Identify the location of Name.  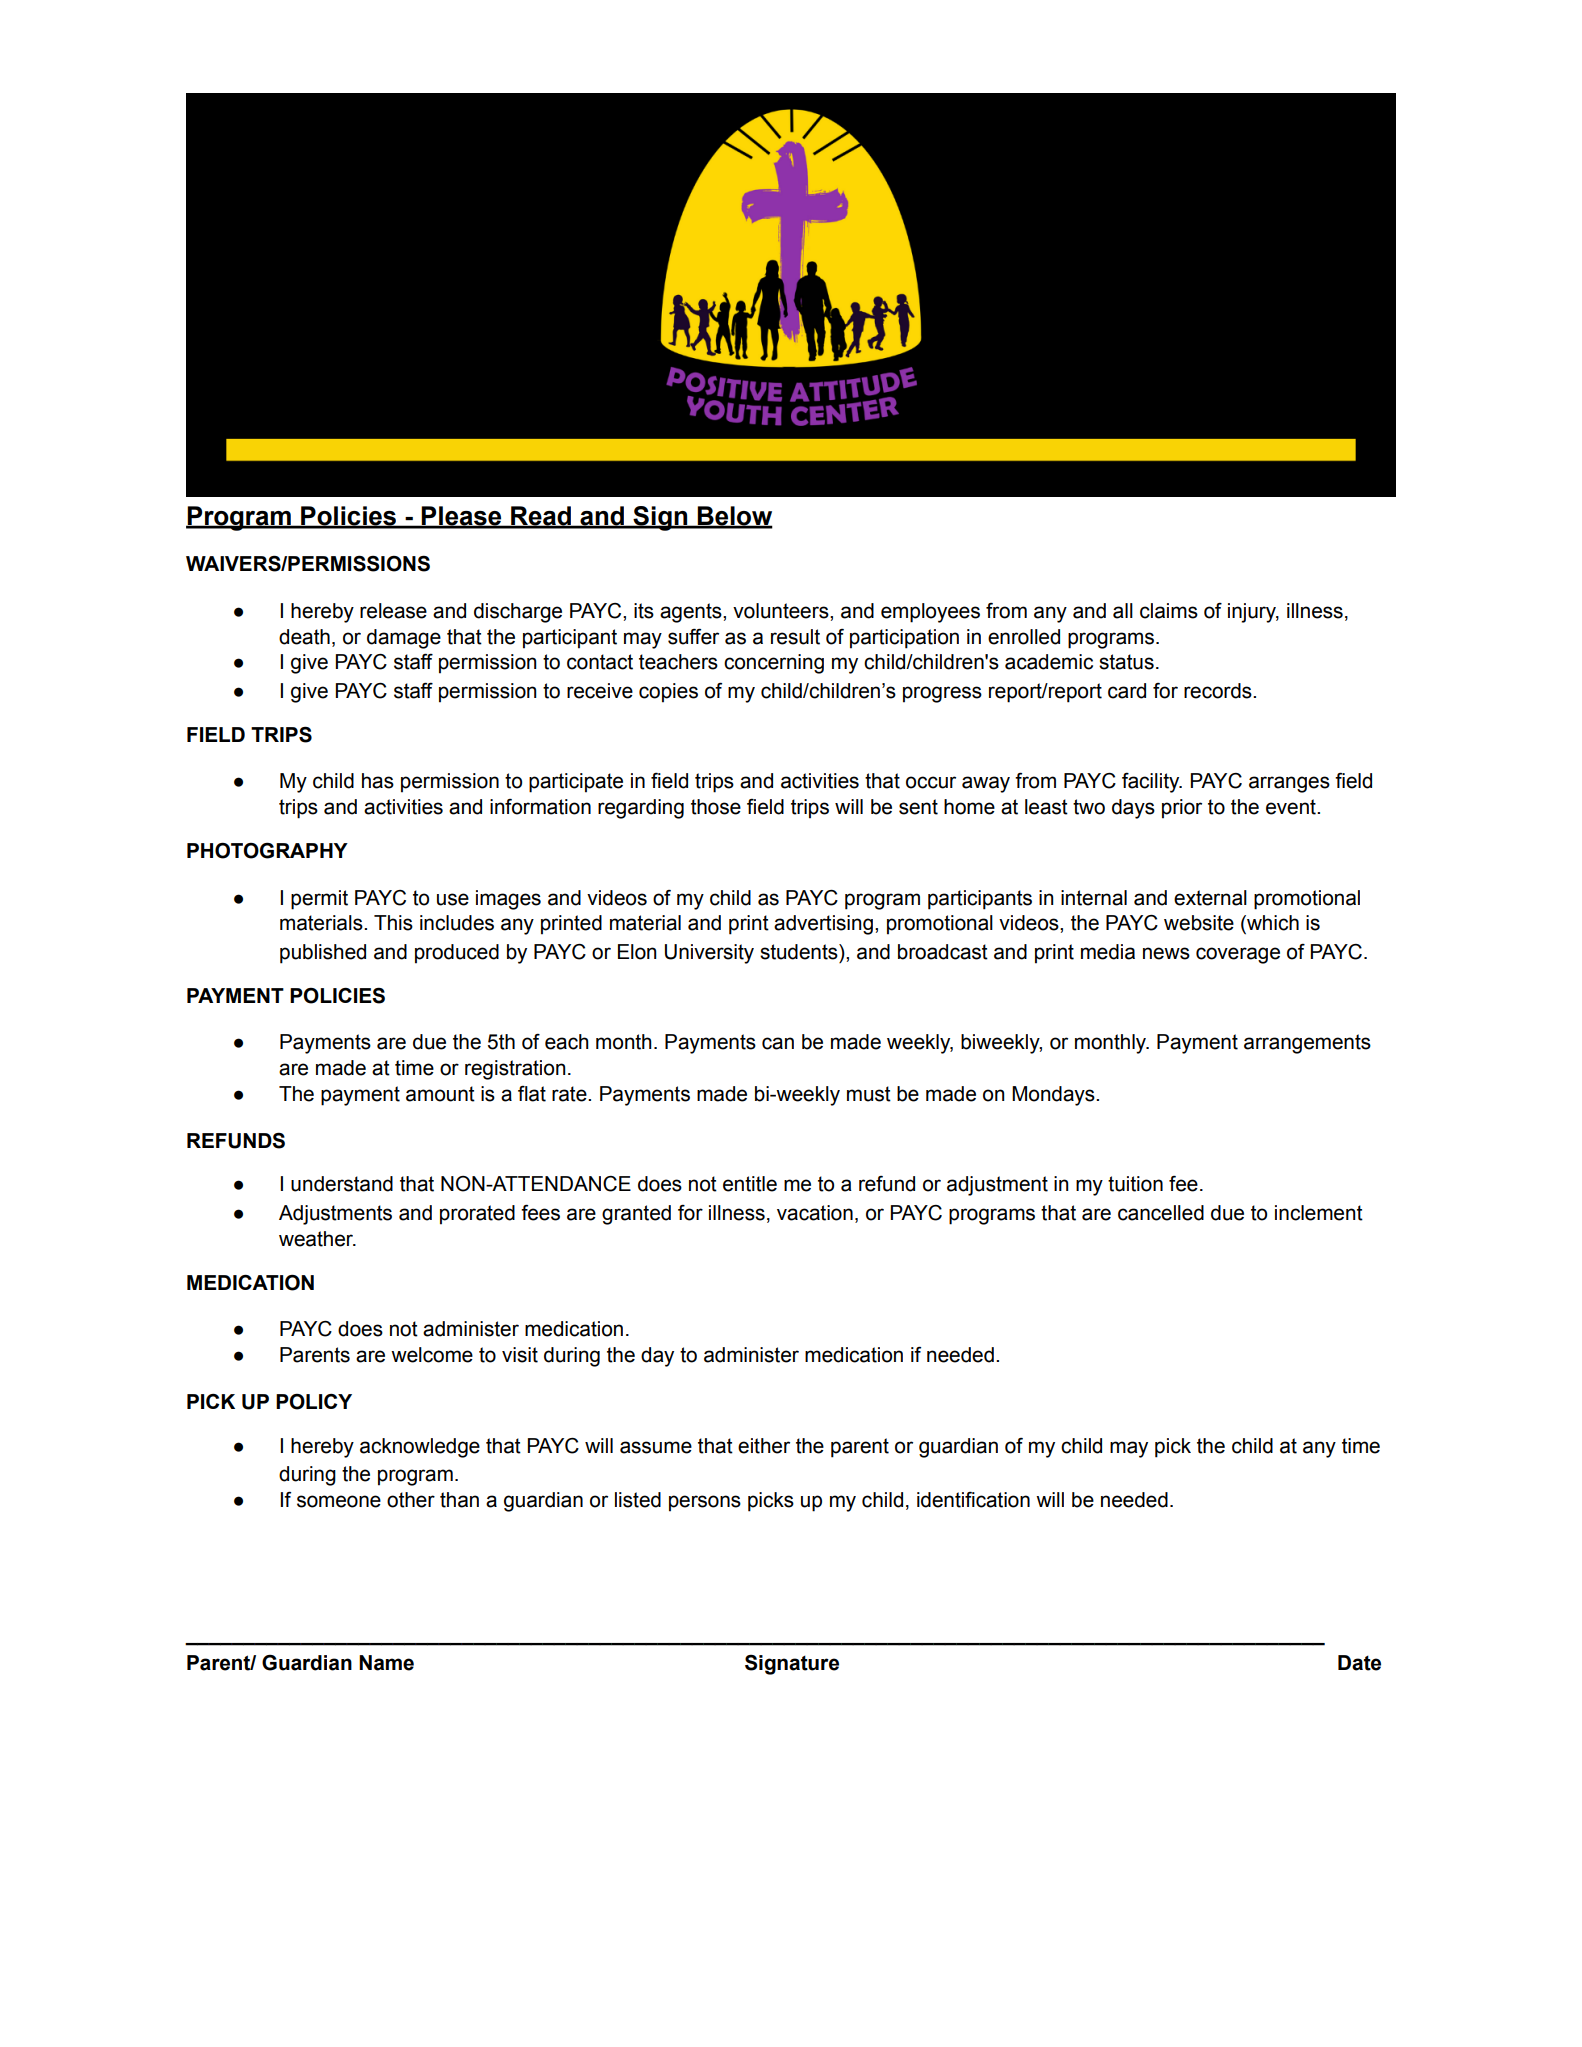
(386, 1663).
